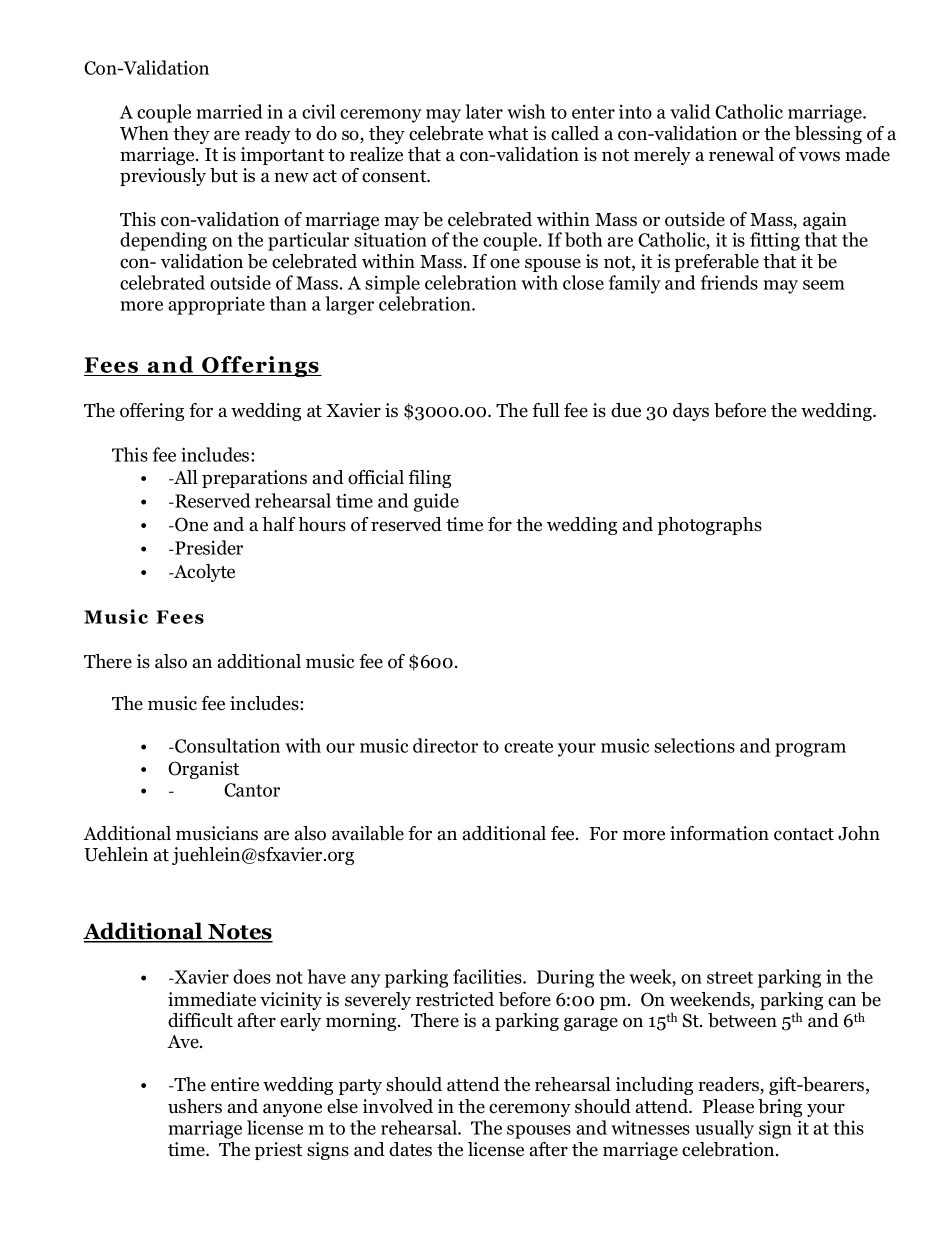 The image size is (952, 1233). Describe the element at coordinates (528, 746) in the image. I see `create` at that location.
